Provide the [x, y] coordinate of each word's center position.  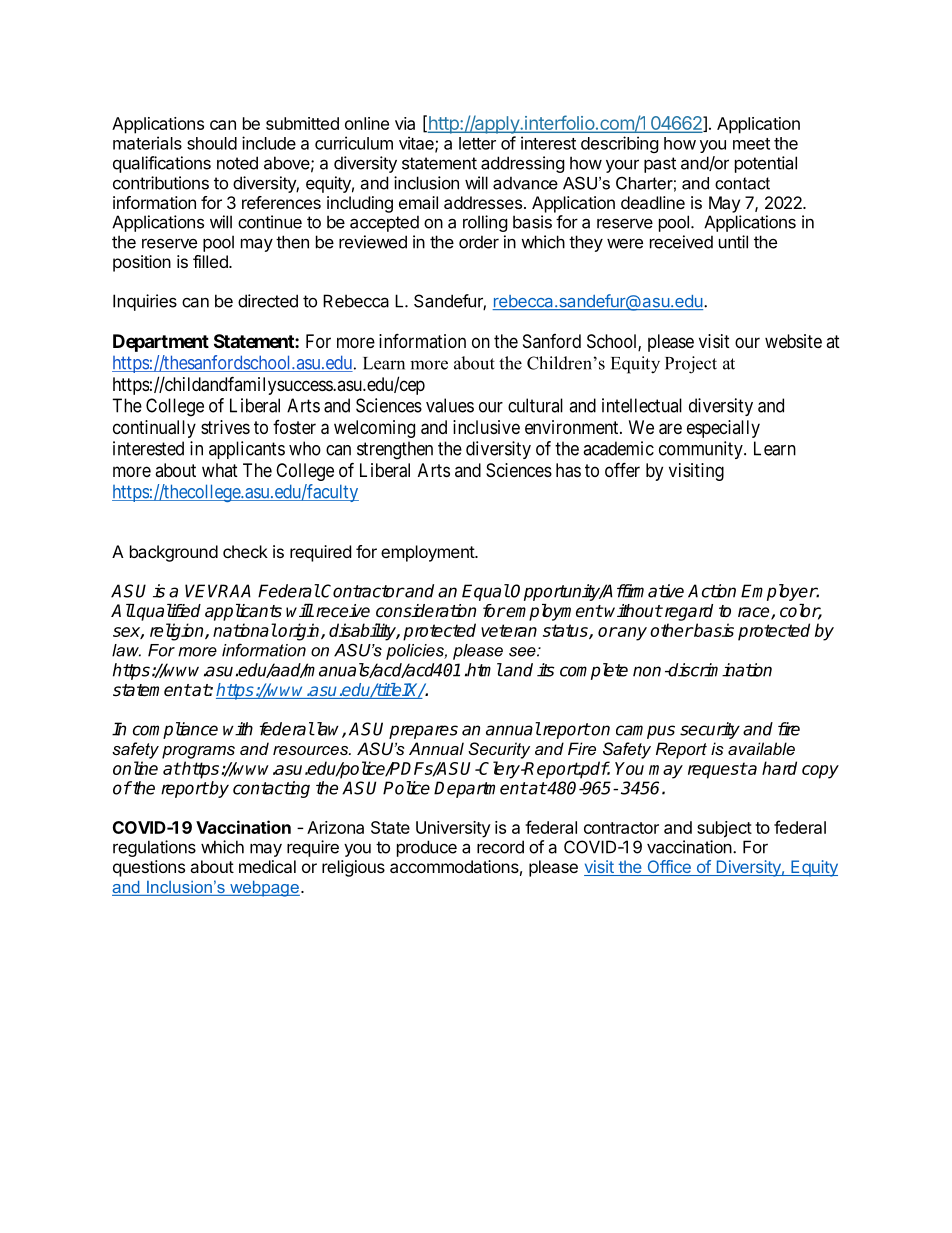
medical [267, 866]
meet [751, 144]
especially [723, 429]
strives [225, 427]
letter [477, 143]
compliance [175, 730]
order [479, 242]
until [733, 242]
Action [712, 591]
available [761, 748]
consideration [426, 611]
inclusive [486, 427]
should [212, 143]
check [245, 551]
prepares [423, 732]
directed [268, 301]
